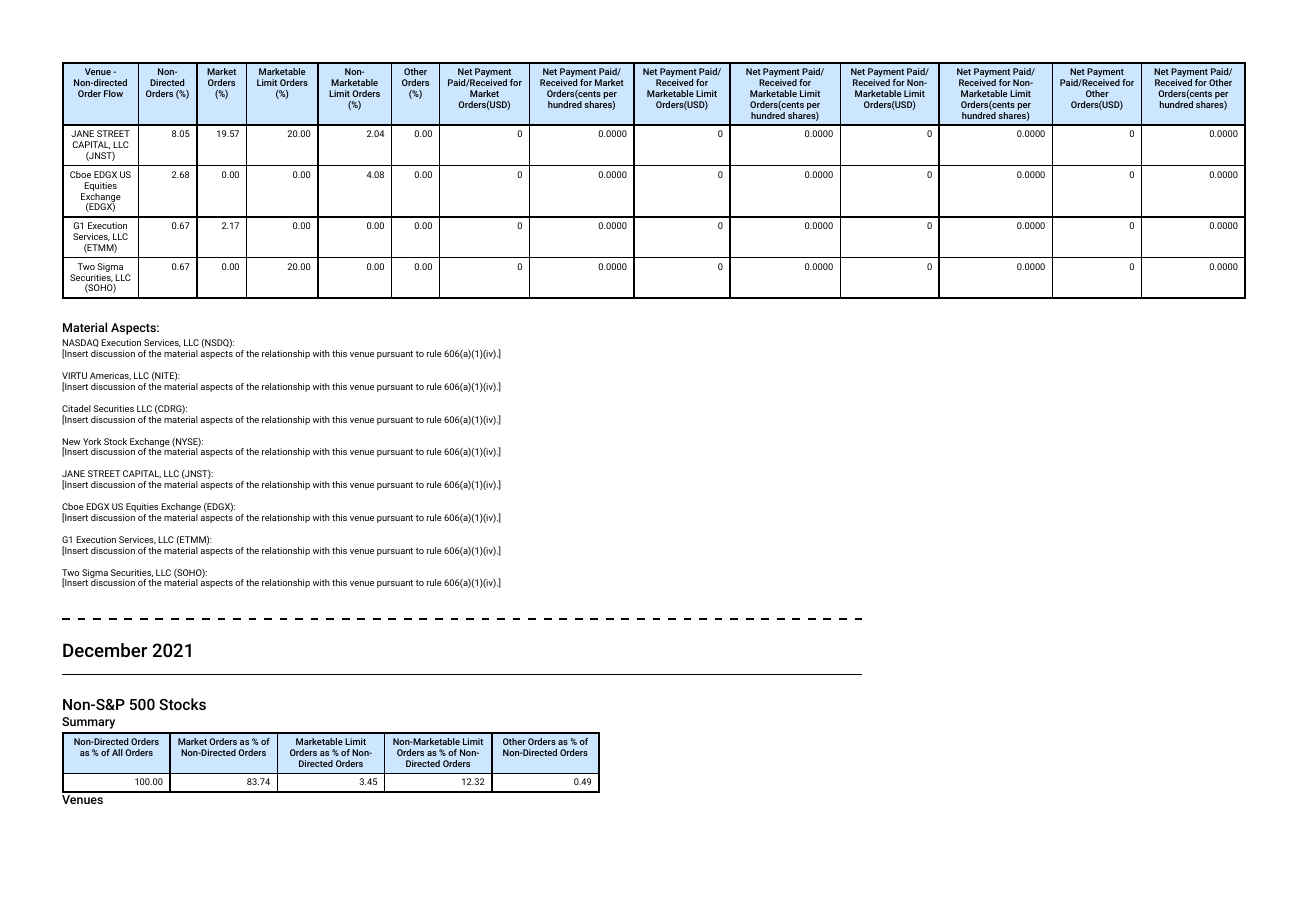 This image has height=924, width=1308. Describe the element at coordinates (88, 723) in the image. I see `Summary` at that location.
